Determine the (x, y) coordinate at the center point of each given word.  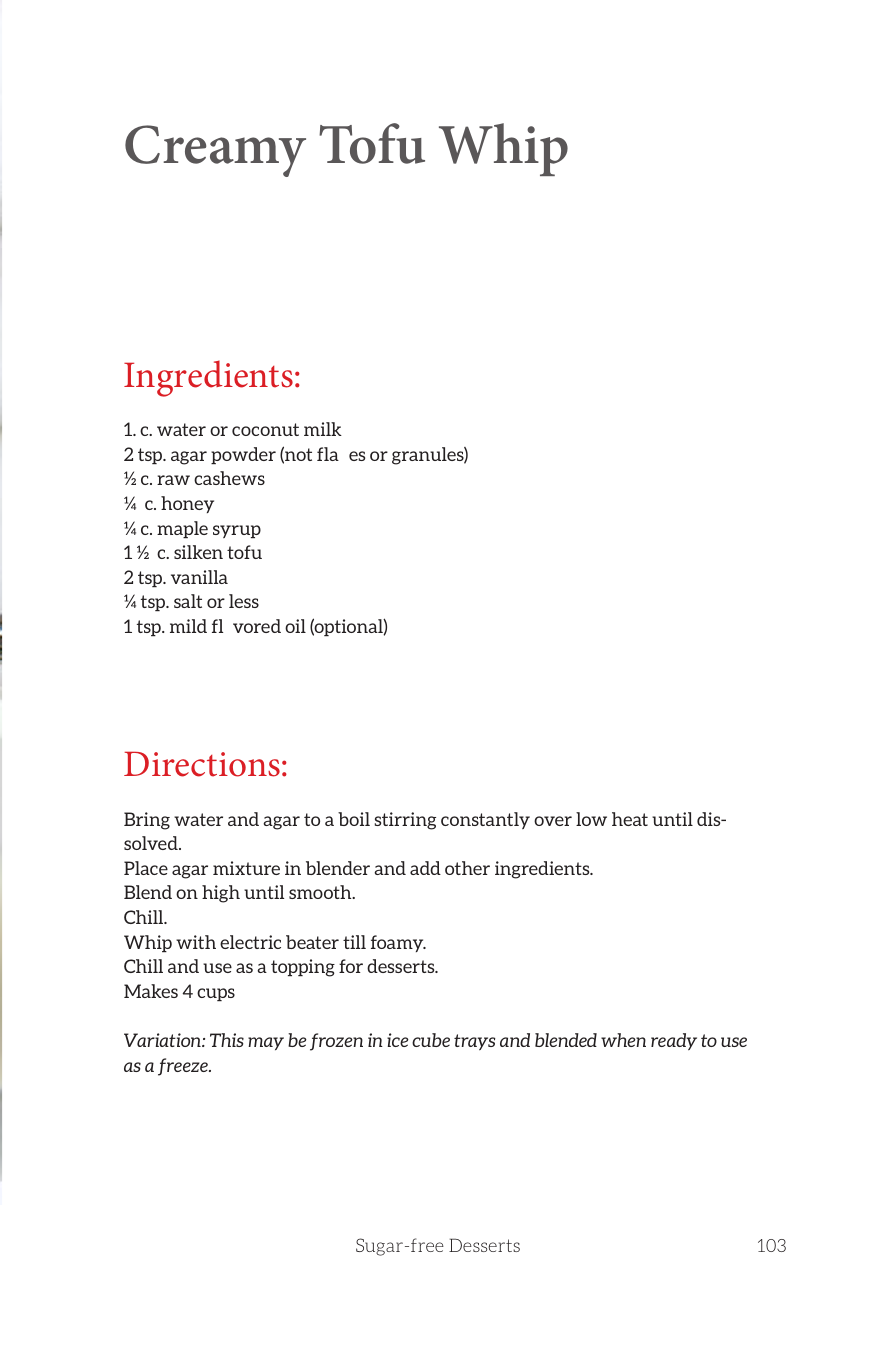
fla (328, 454)
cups (216, 994)
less (244, 601)
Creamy (215, 151)
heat (630, 819)
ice (398, 1040)
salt (188, 601)
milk (323, 429)
